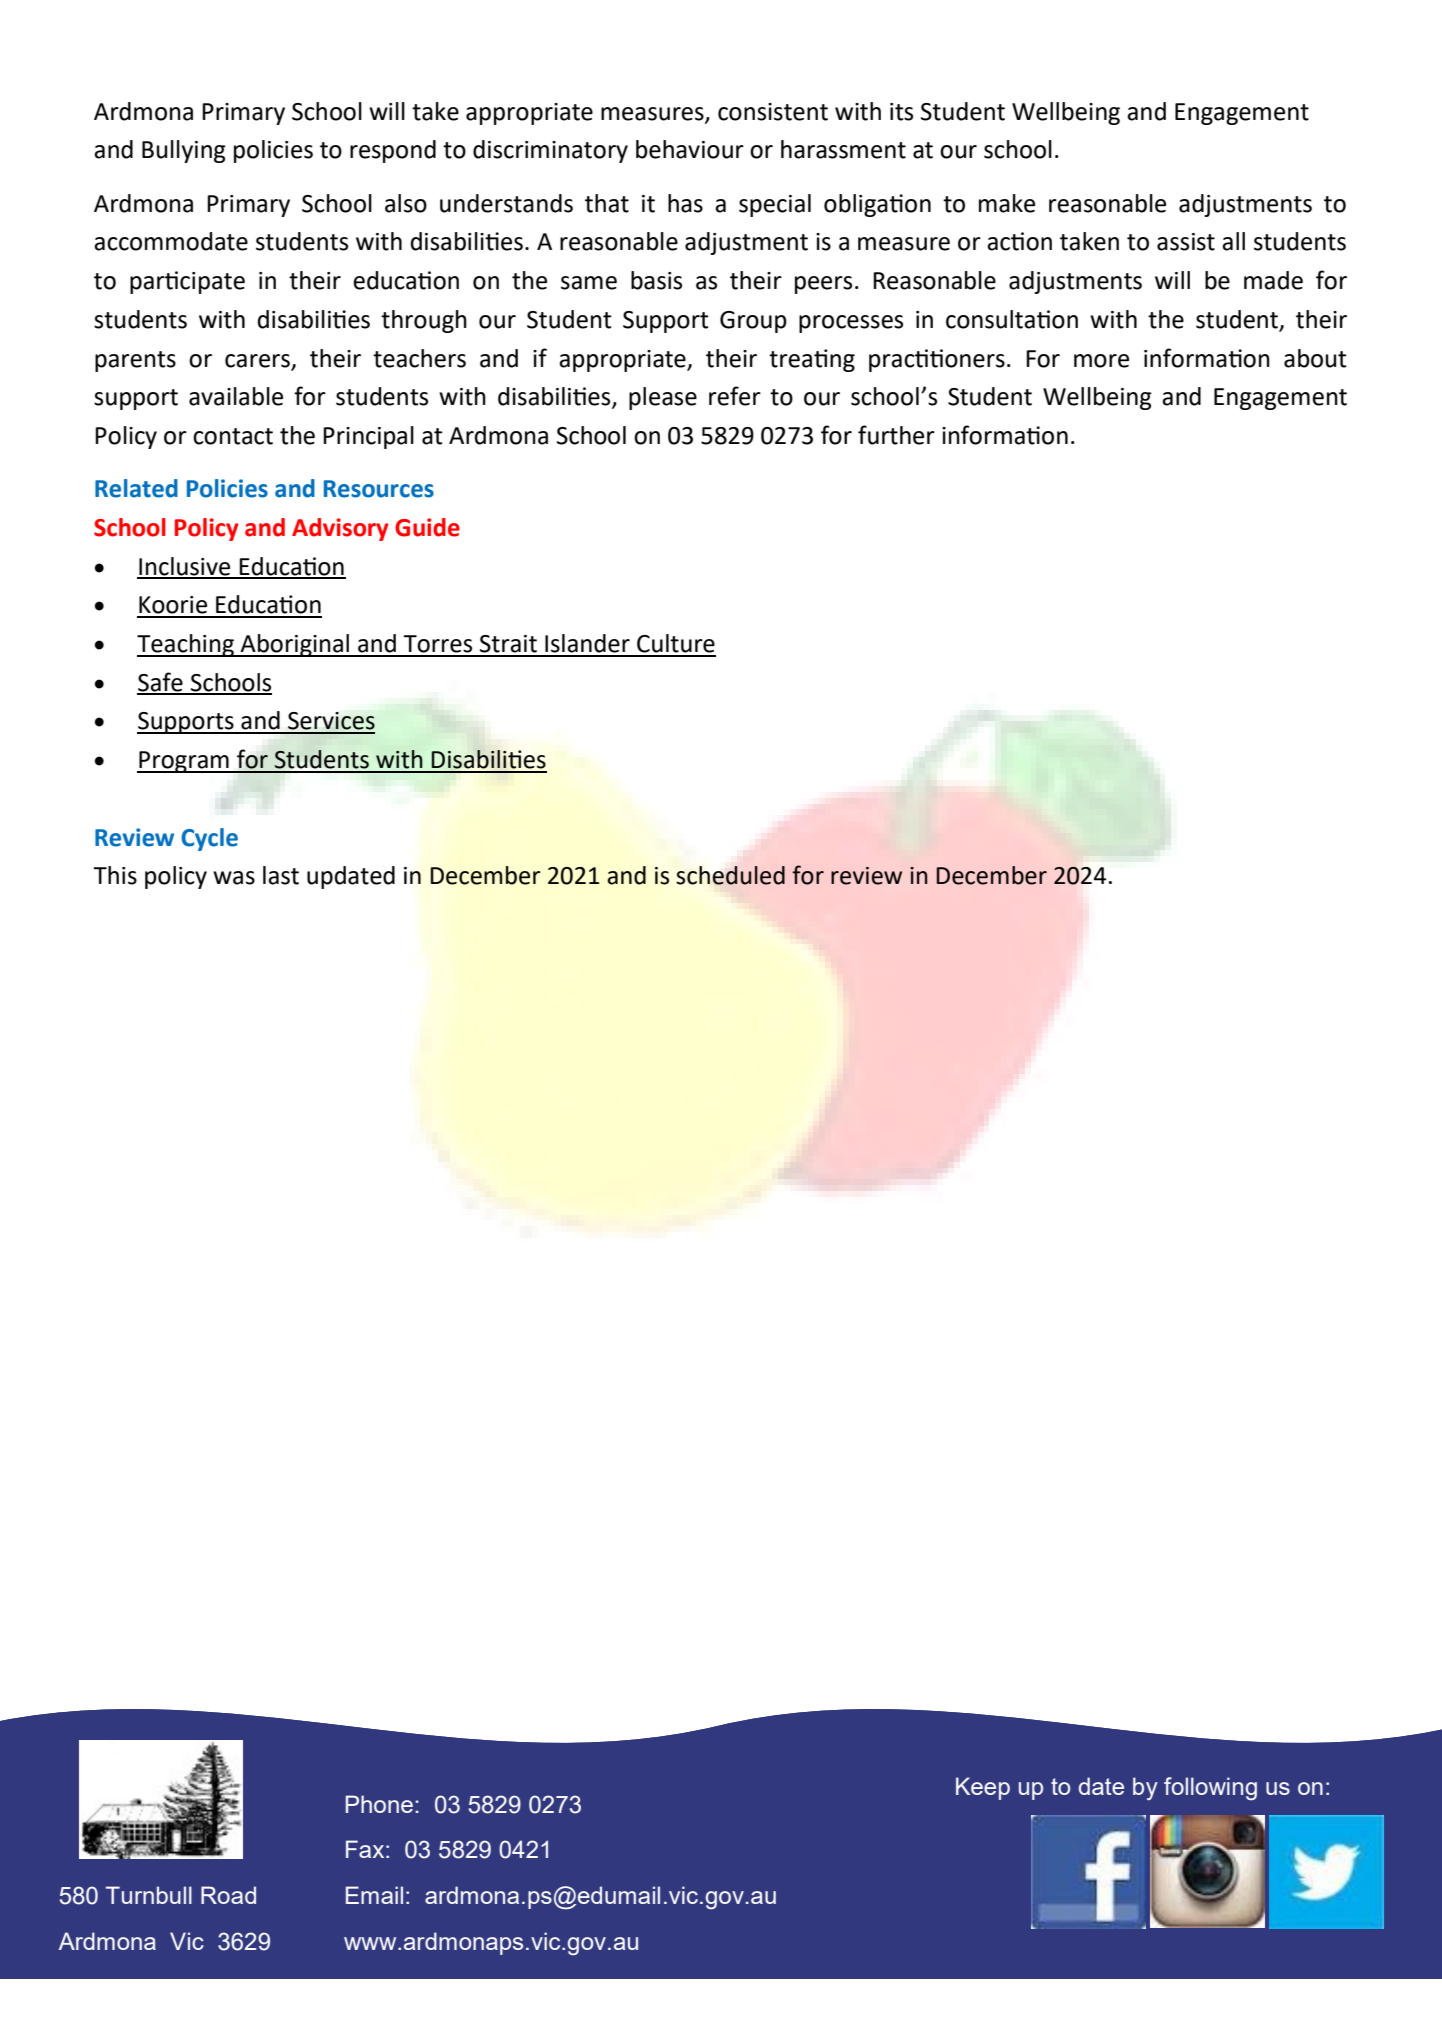  I want to click on make, so click(1007, 203).
